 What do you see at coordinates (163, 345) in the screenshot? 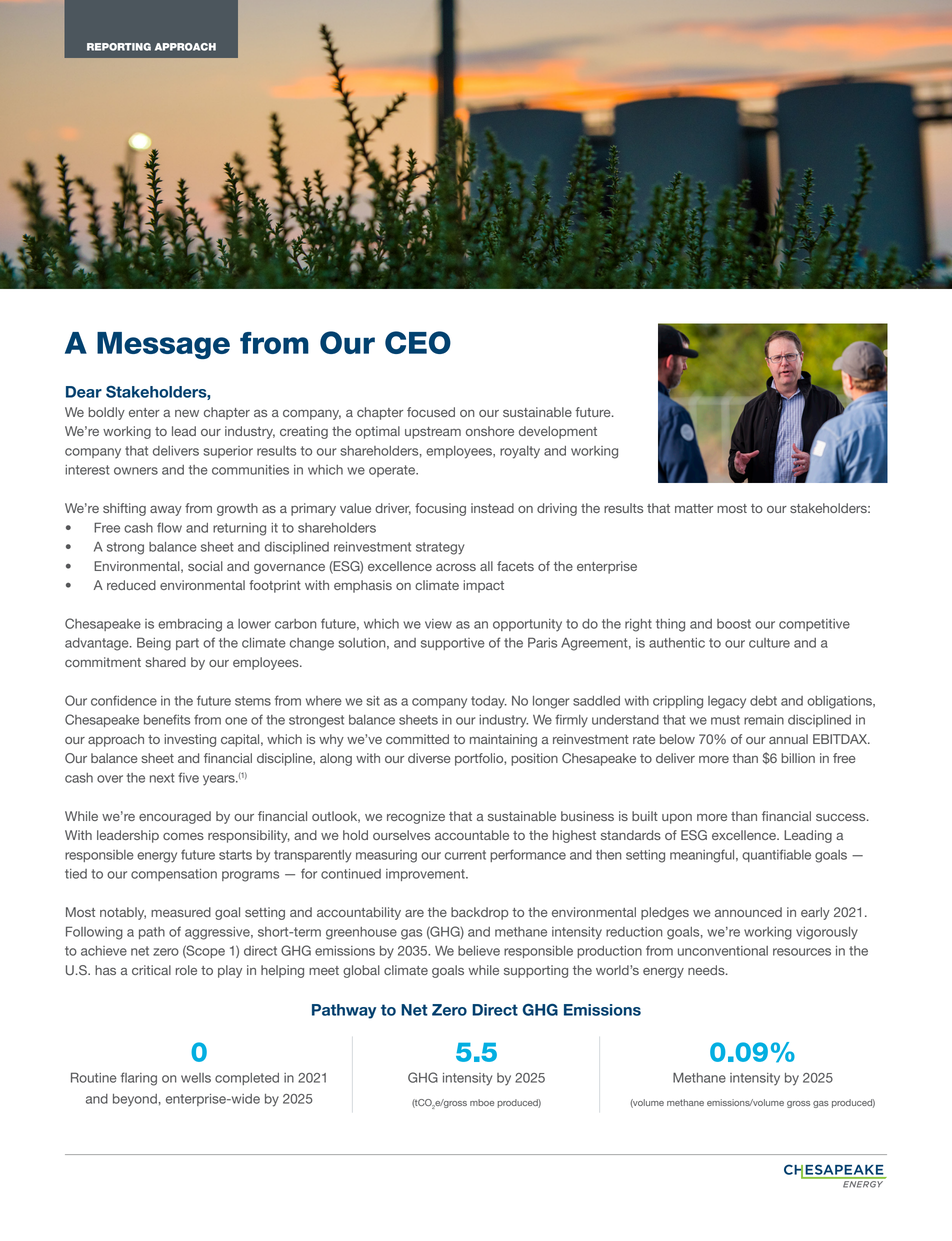
I see `Message` at bounding box center [163, 345].
